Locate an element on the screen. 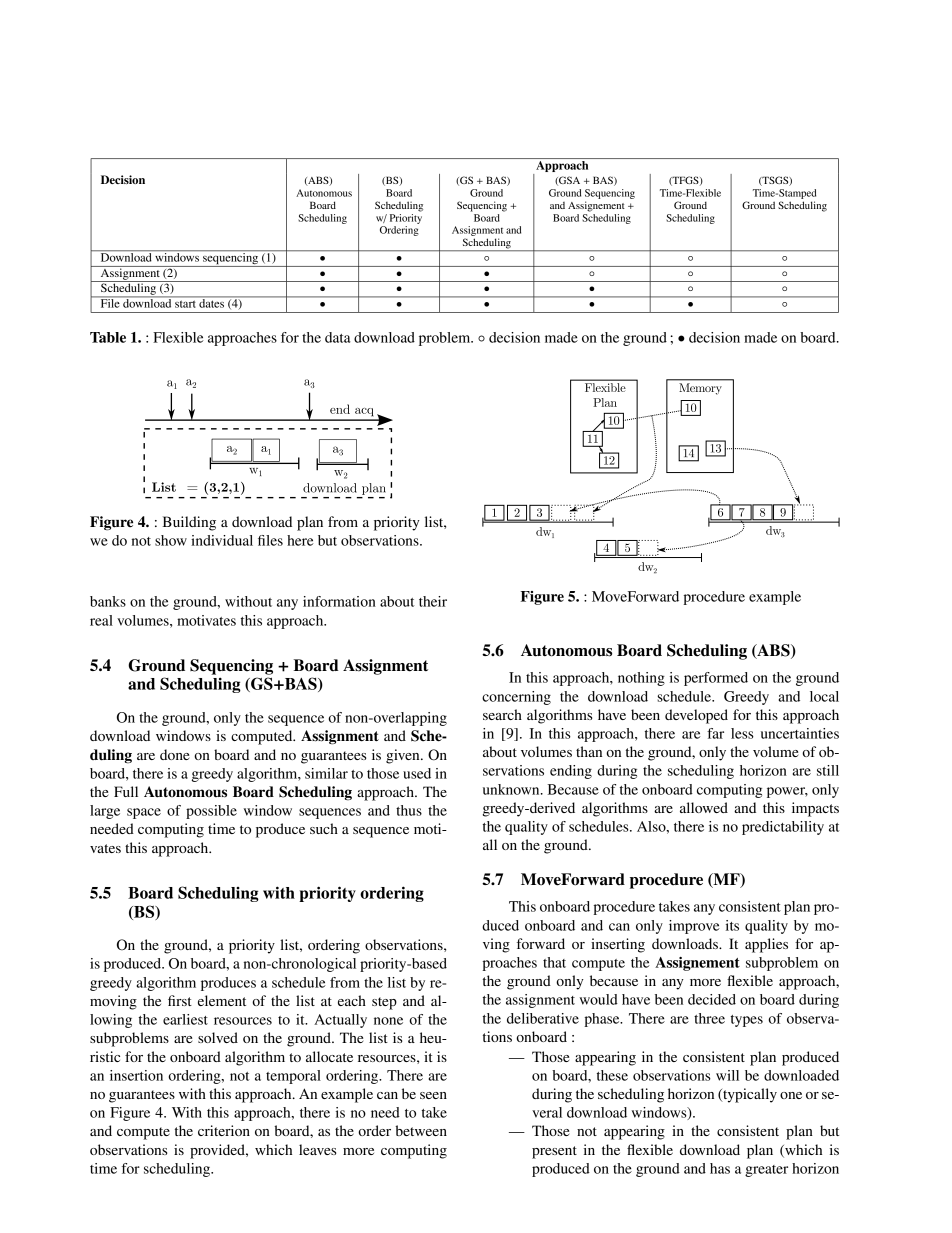  thus is located at coordinates (409, 810).
